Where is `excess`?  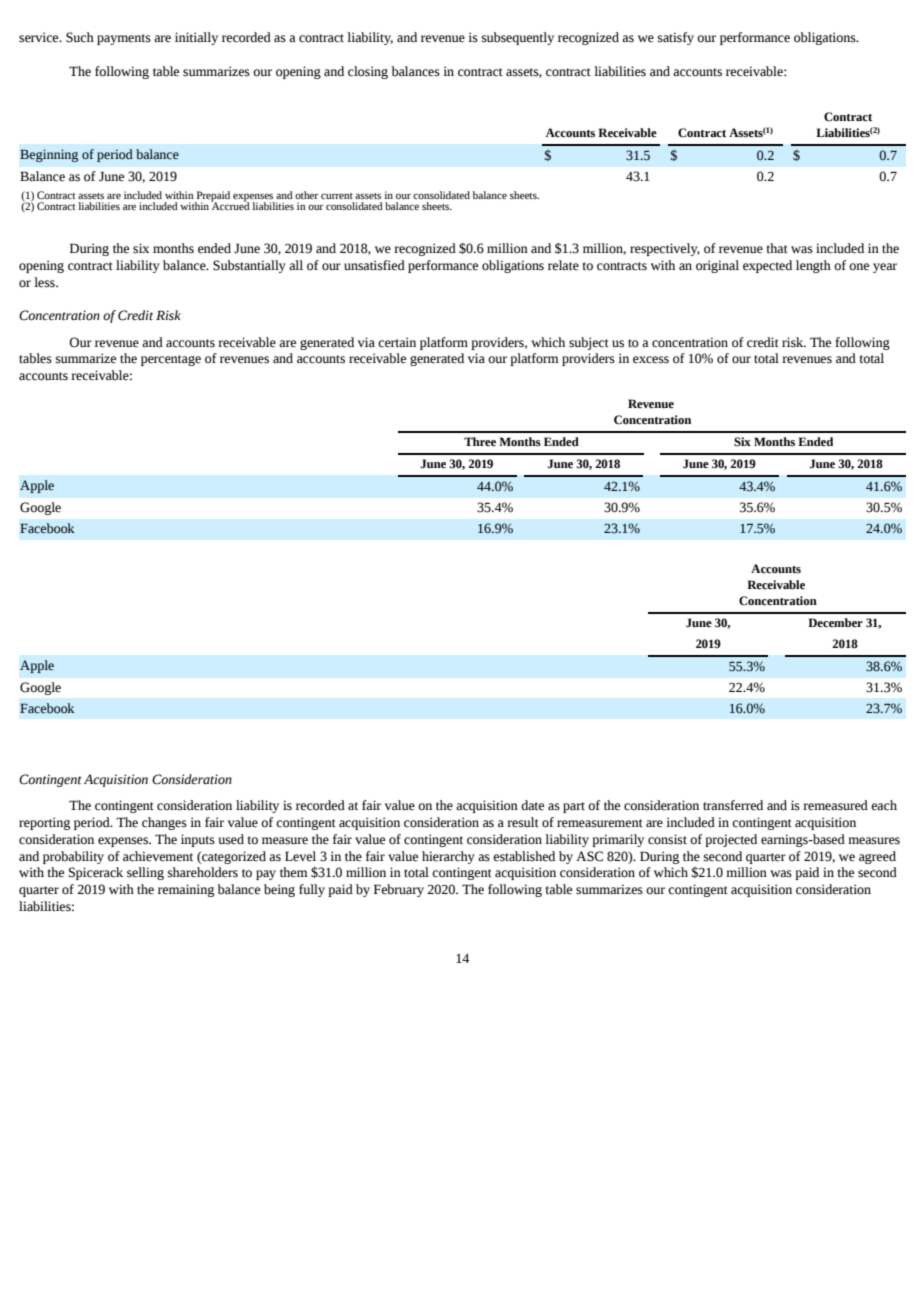 excess is located at coordinates (651, 360).
